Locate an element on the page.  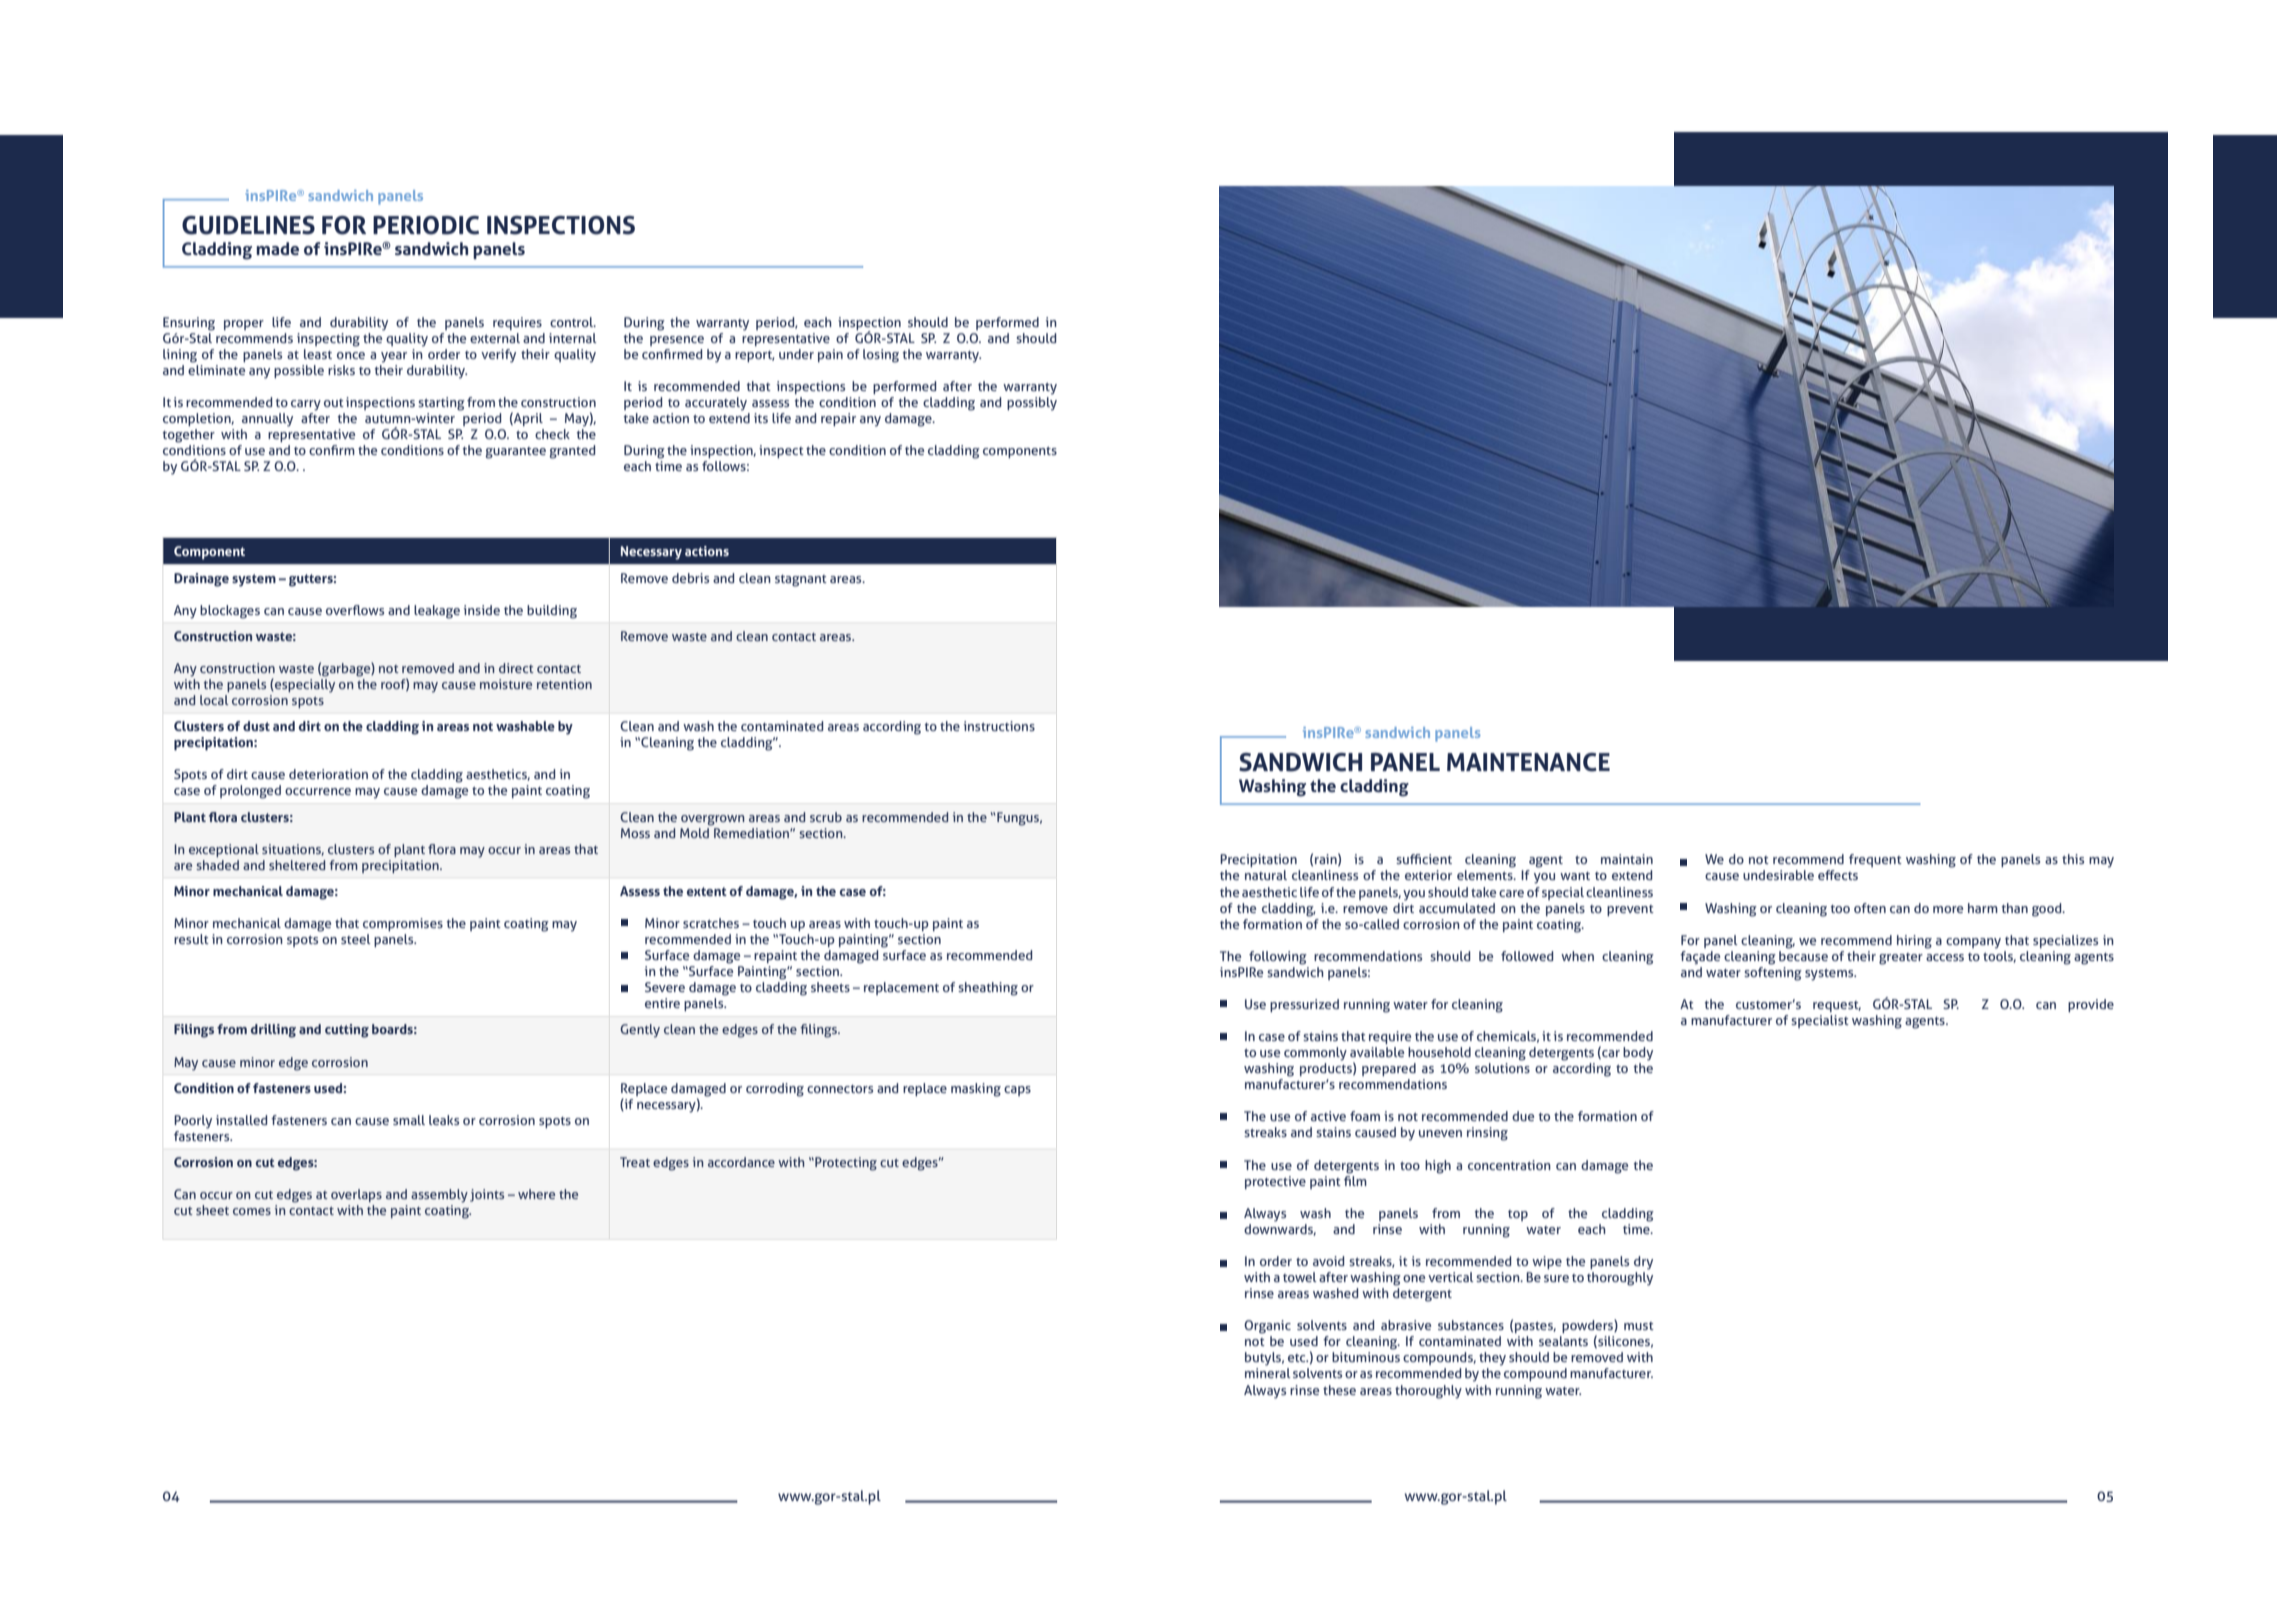
mineral is located at coordinates (1268, 1373).
